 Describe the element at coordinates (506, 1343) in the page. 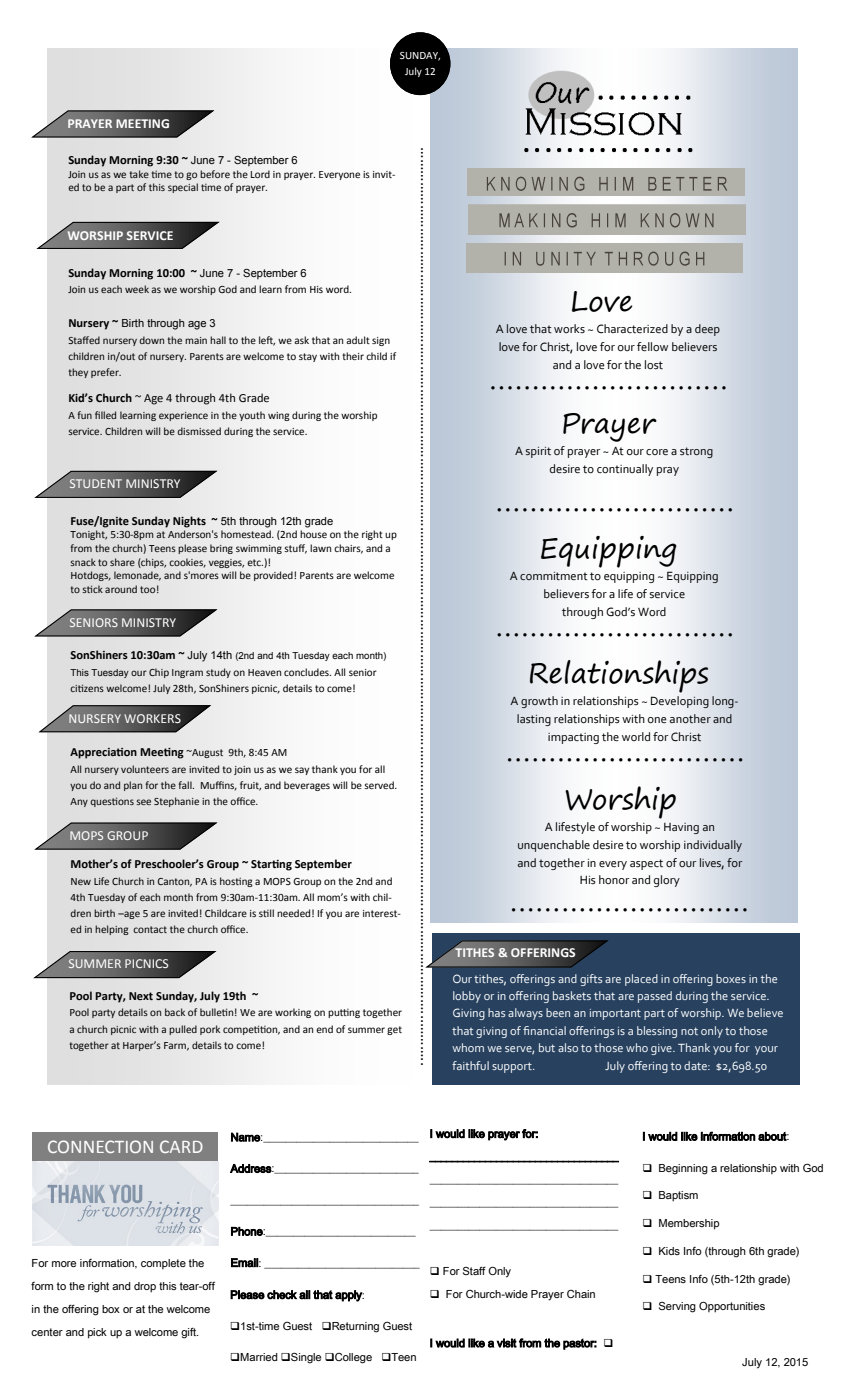

I see `visit` at that location.
